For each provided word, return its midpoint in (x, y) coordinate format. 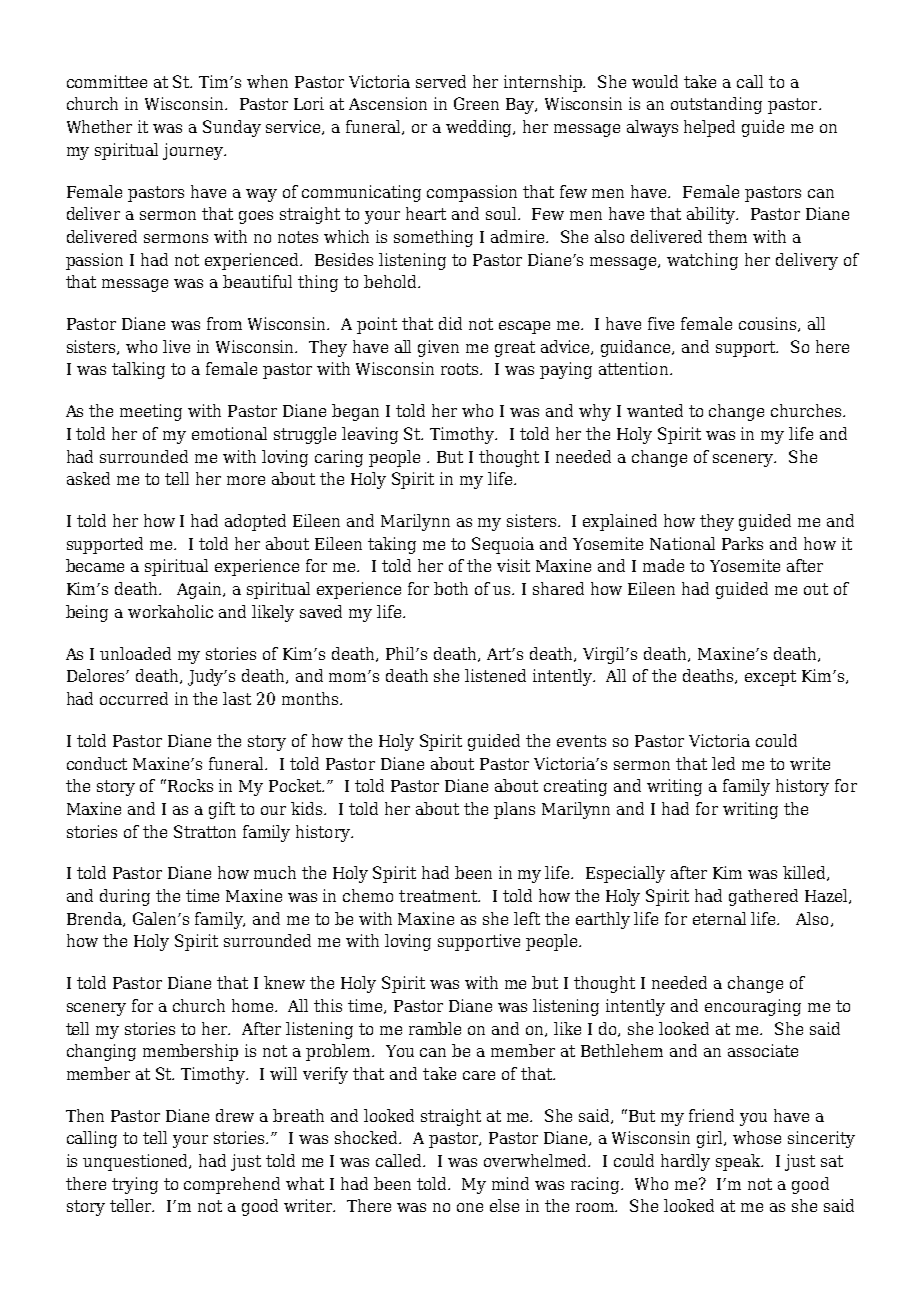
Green (476, 103)
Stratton (205, 831)
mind (510, 1183)
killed (805, 873)
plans (514, 810)
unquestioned (137, 1162)
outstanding (716, 105)
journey (194, 151)
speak (739, 1162)
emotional (229, 433)
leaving (370, 435)
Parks (742, 543)
